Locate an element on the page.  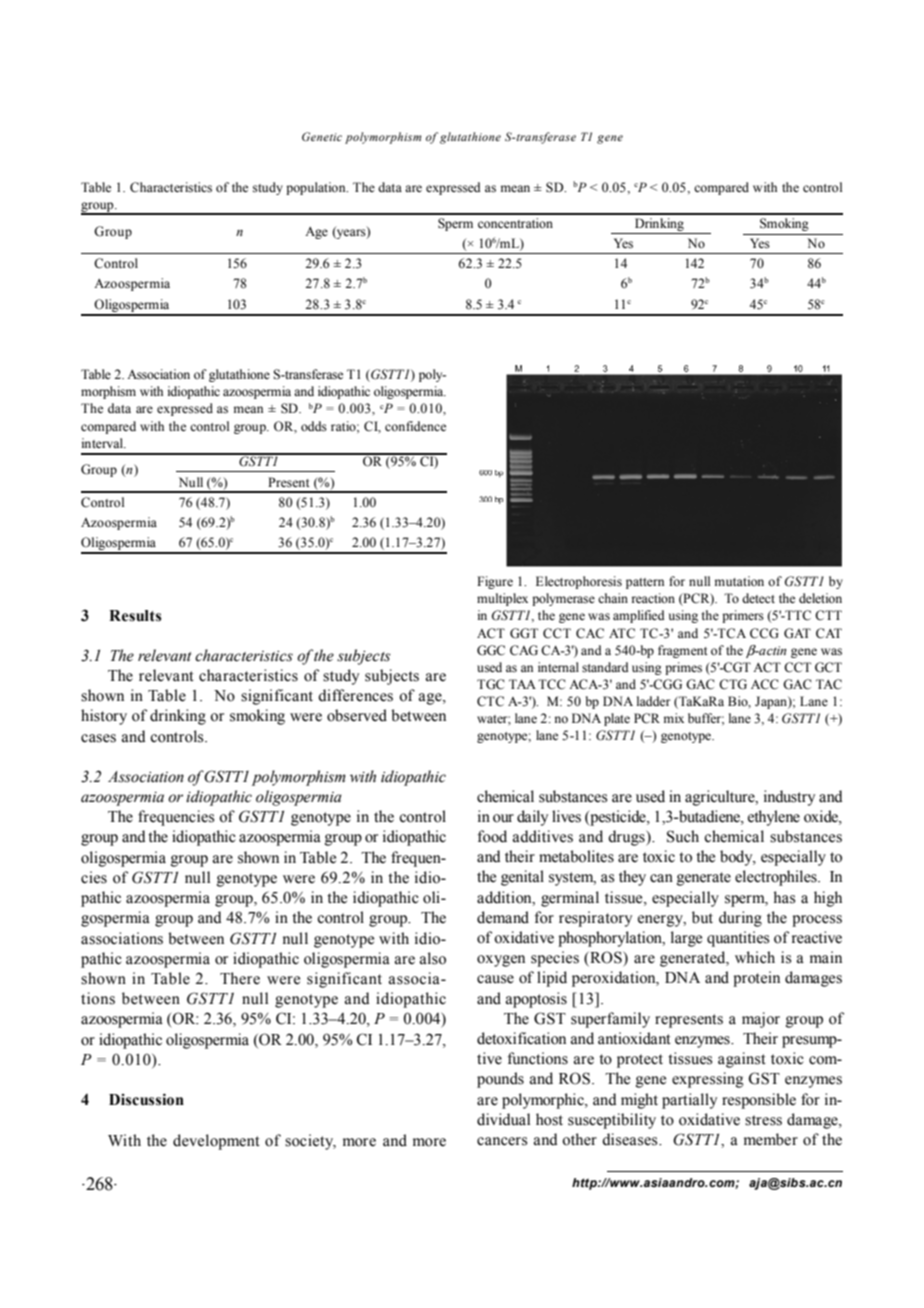
cancers is located at coordinates (502, 1141).
